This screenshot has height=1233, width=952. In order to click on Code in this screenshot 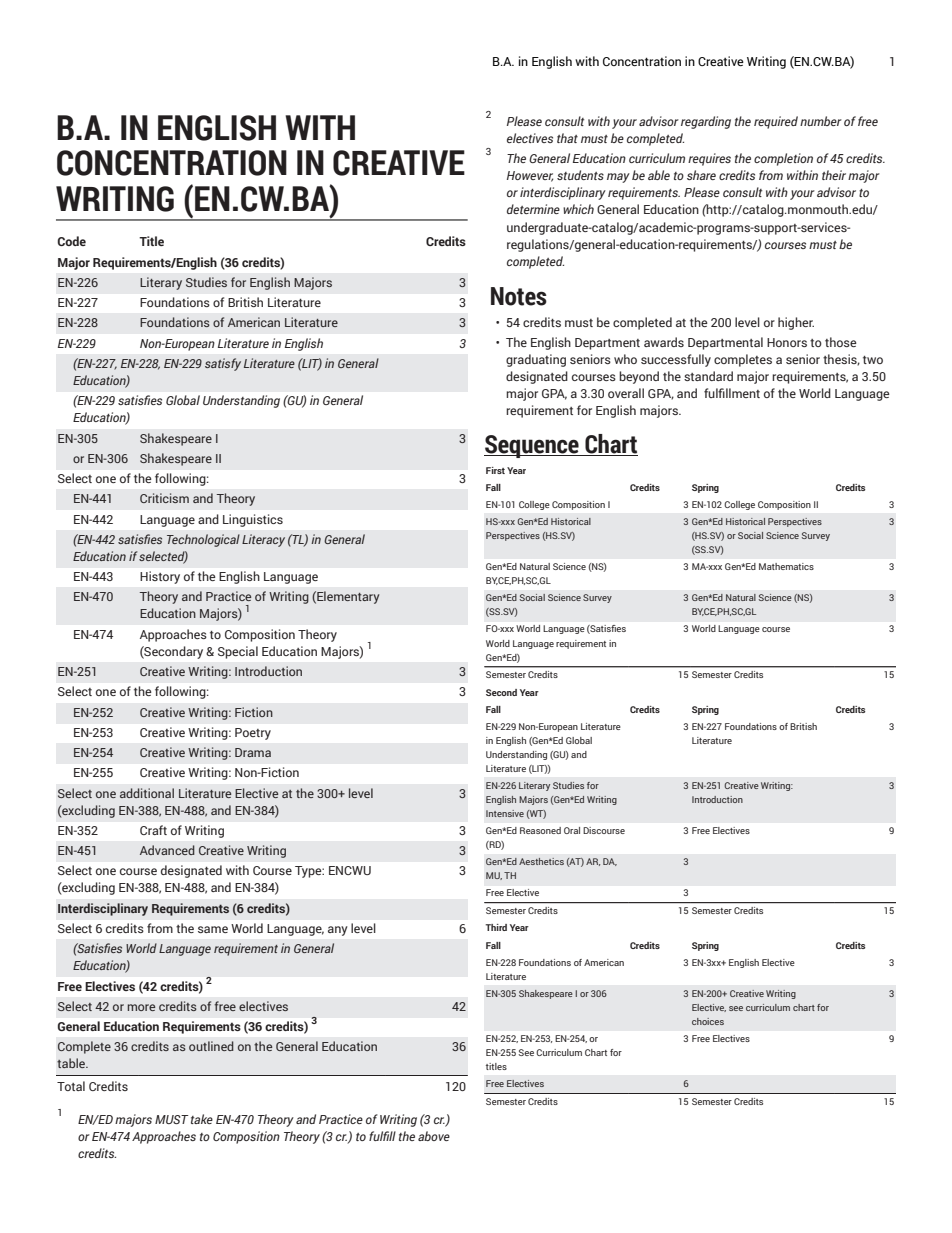, I will do `click(71, 241)`.
